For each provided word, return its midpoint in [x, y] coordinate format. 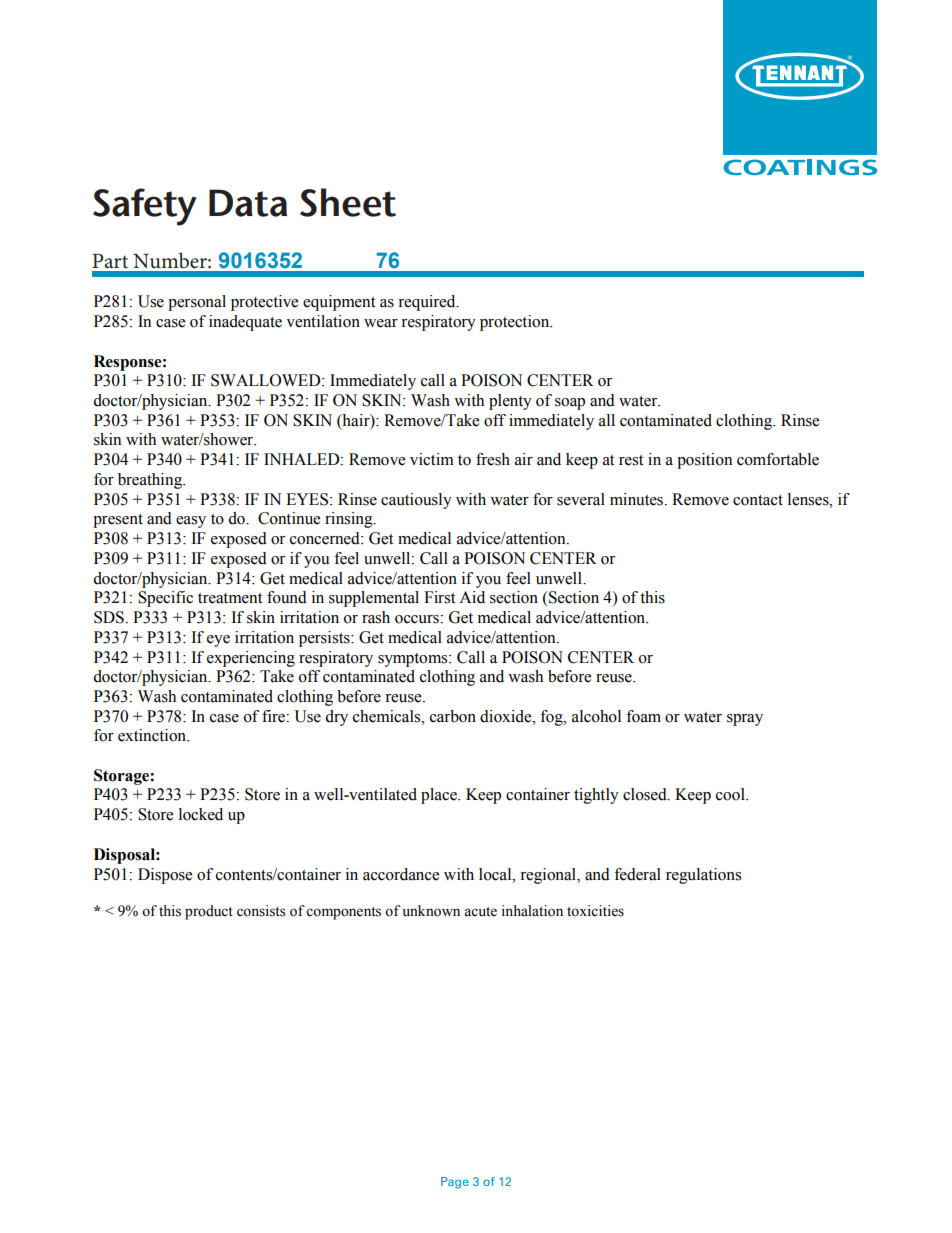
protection [516, 323]
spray [745, 720]
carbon [453, 716]
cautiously [416, 501]
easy [191, 522]
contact [758, 500]
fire [274, 716]
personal [197, 303]
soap [570, 404]
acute [480, 912]
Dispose [165, 876]
